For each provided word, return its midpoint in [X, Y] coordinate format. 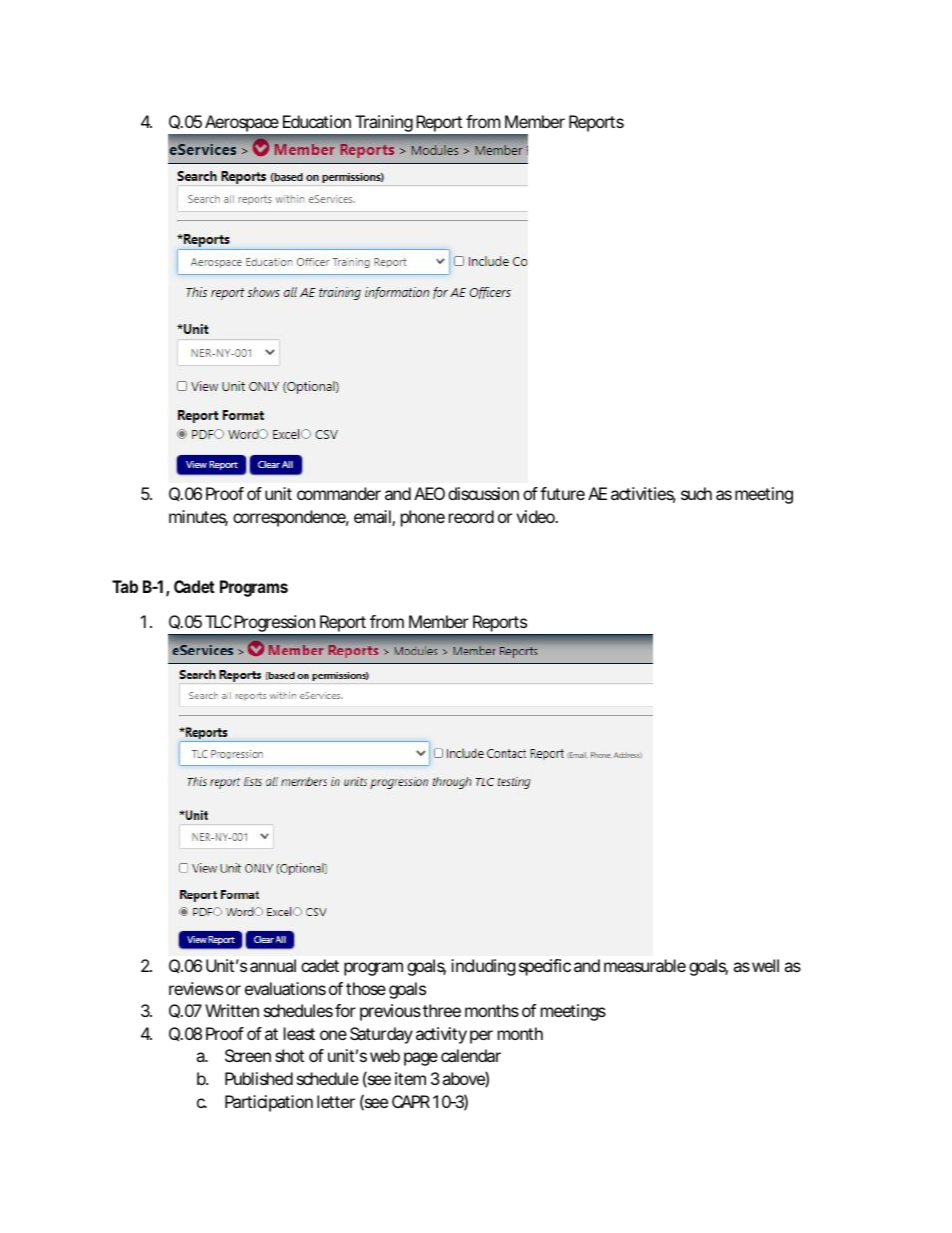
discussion [483, 493]
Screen [248, 1055]
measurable [645, 965]
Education [317, 121]
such [696, 493]
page [421, 1059]
